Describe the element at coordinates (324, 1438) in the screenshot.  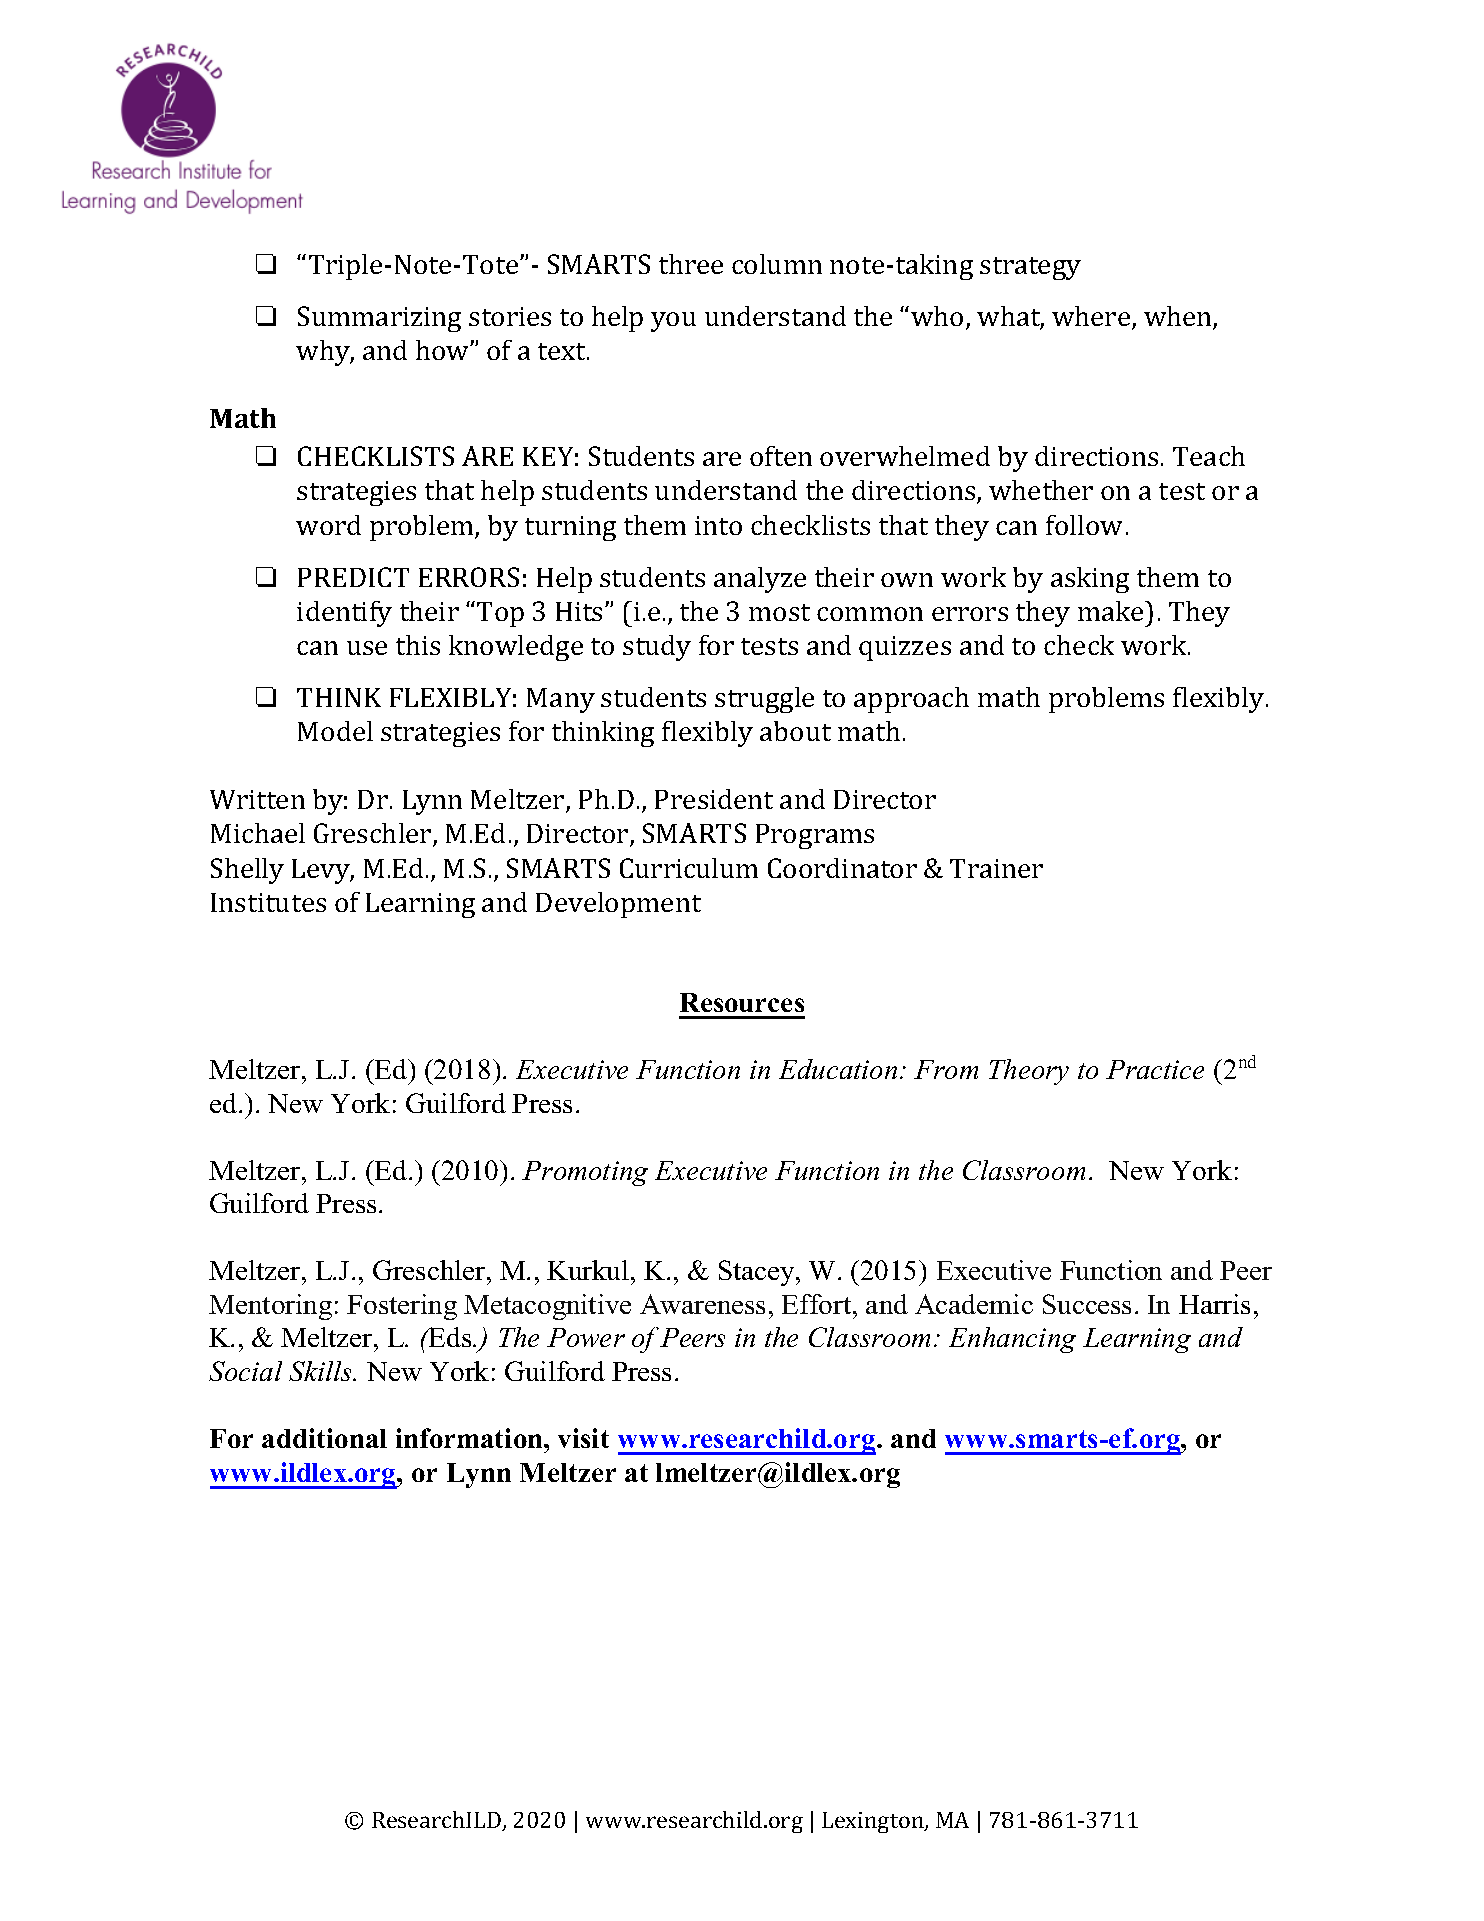
I see `additional` at that location.
